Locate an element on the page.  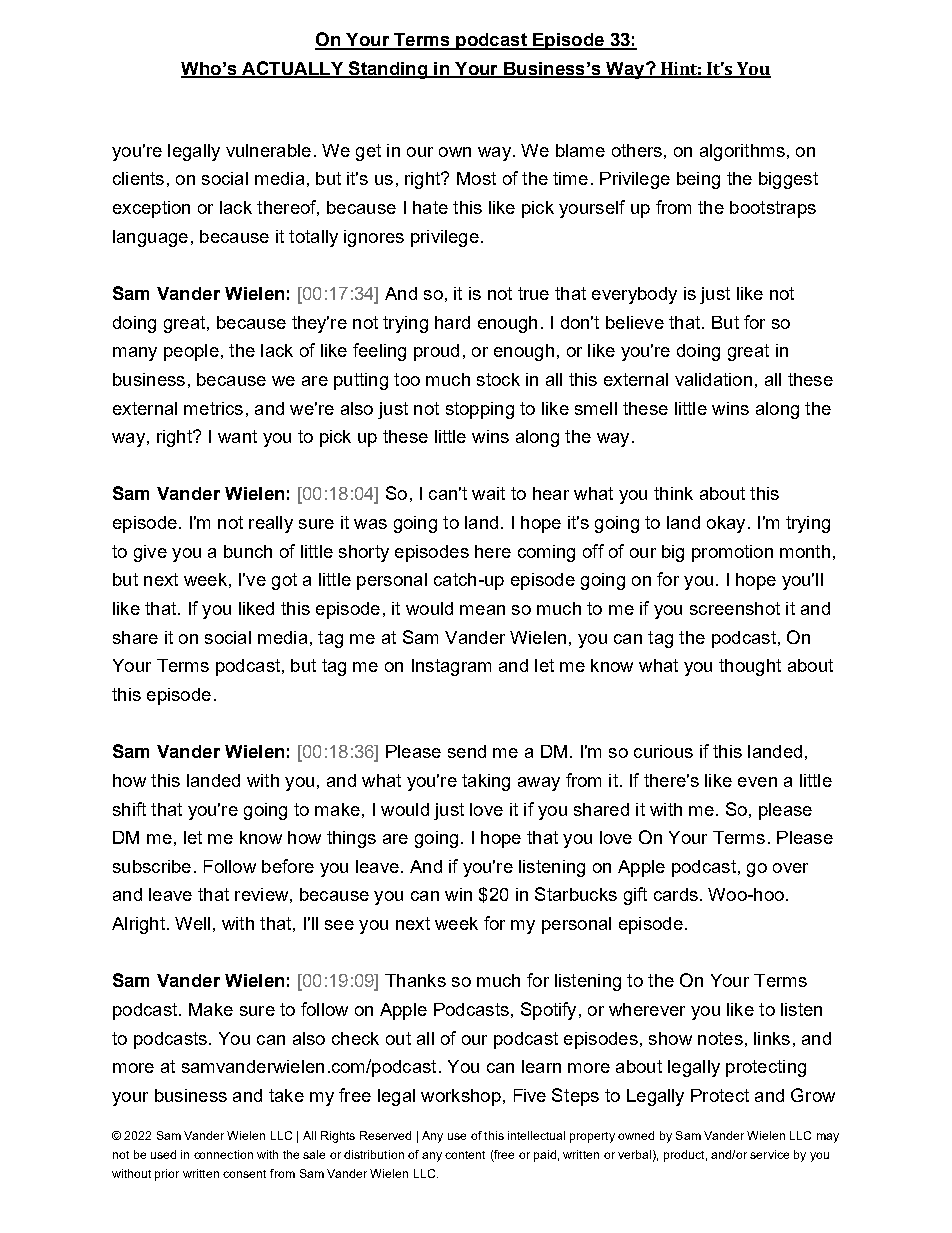
connection is located at coordinates (223, 1154).
